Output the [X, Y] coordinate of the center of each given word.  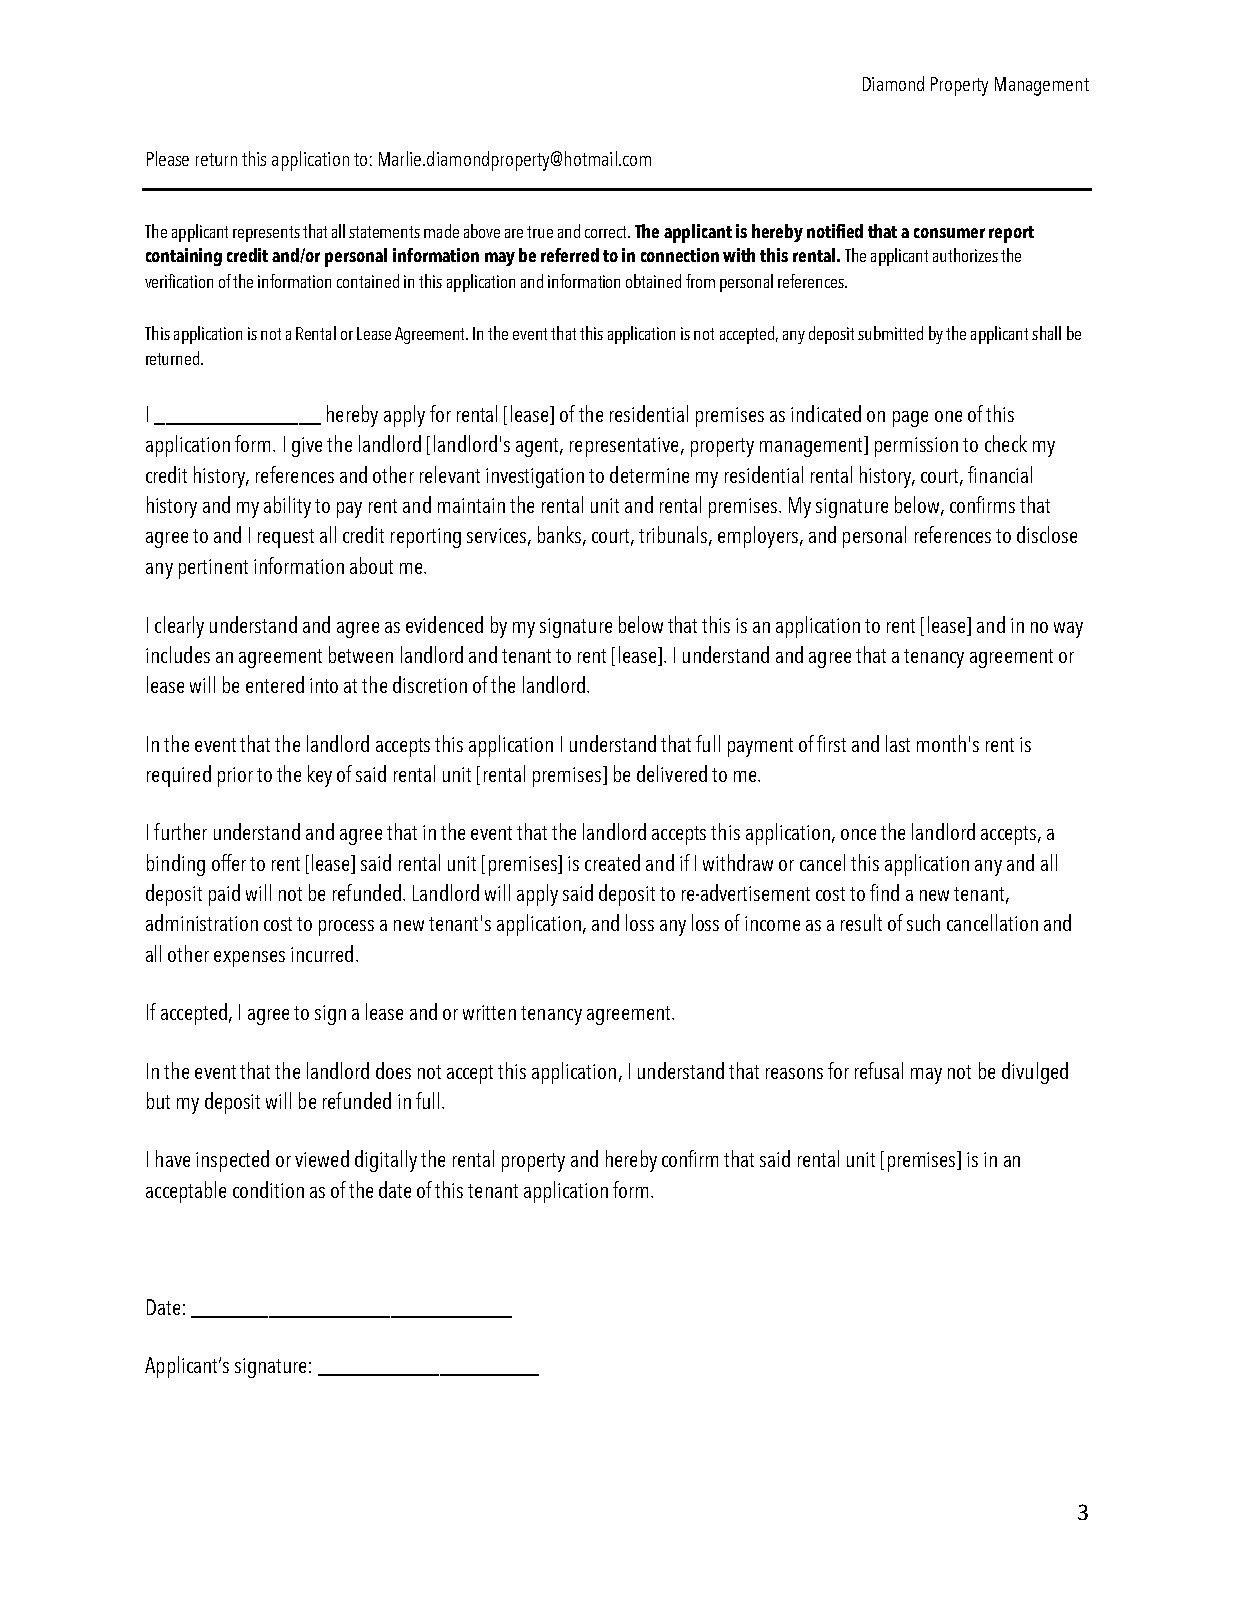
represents [266, 234]
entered [275, 684]
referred [570, 255]
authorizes [965, 255]
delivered [672, 773]
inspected [232, 1161]
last [898, 743]
